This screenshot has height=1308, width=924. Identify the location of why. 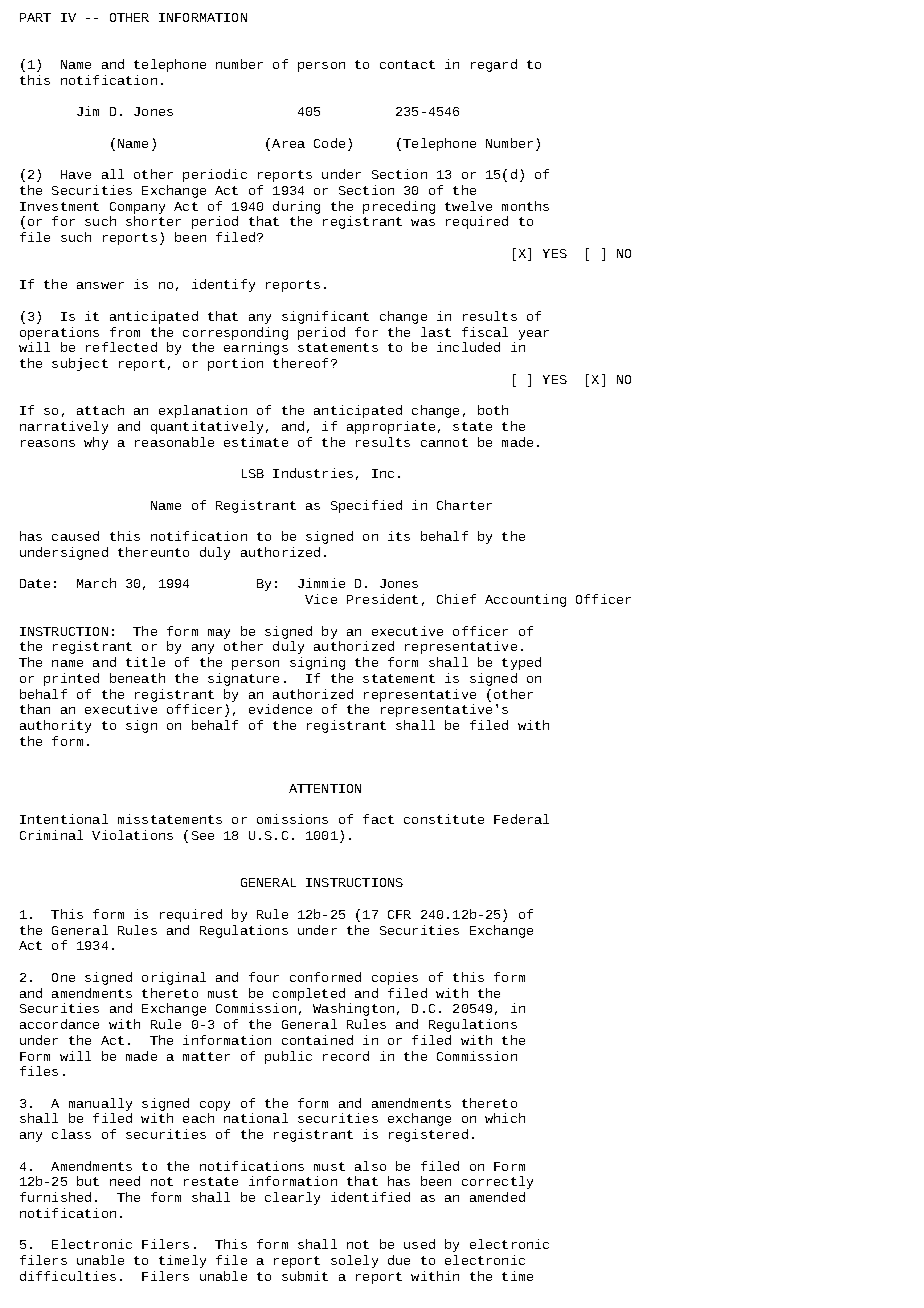
(96, 443).
